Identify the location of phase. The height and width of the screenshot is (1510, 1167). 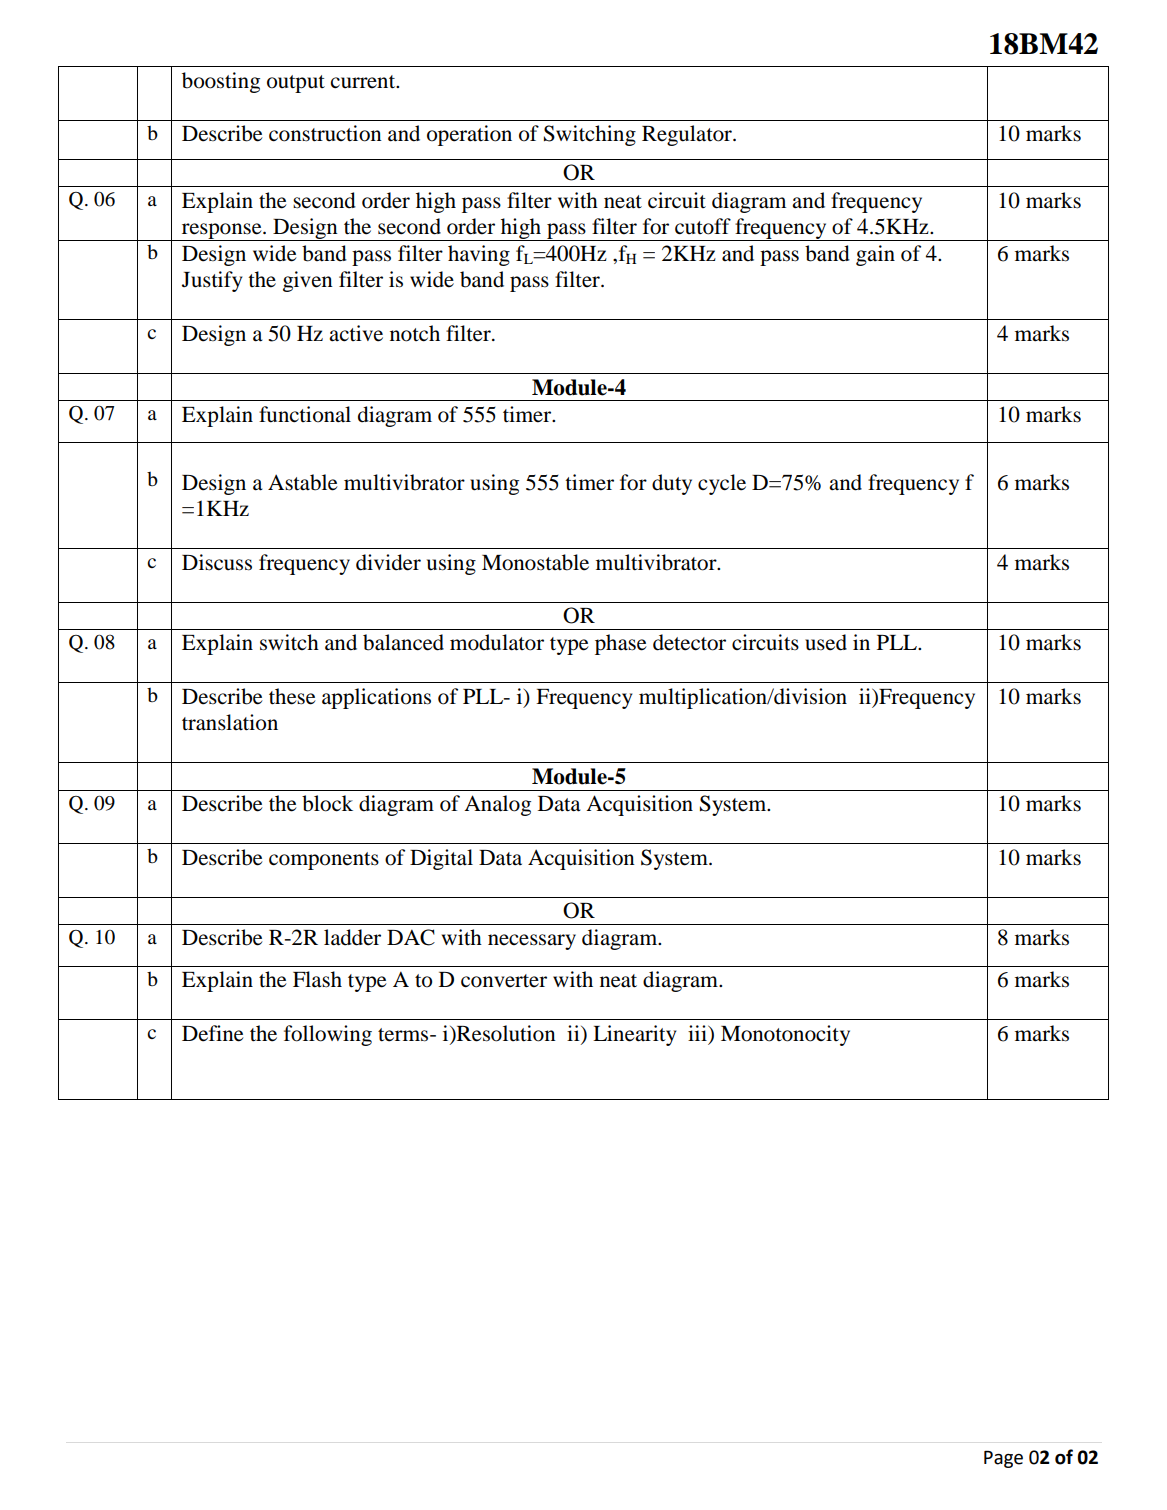
(621, 644).
